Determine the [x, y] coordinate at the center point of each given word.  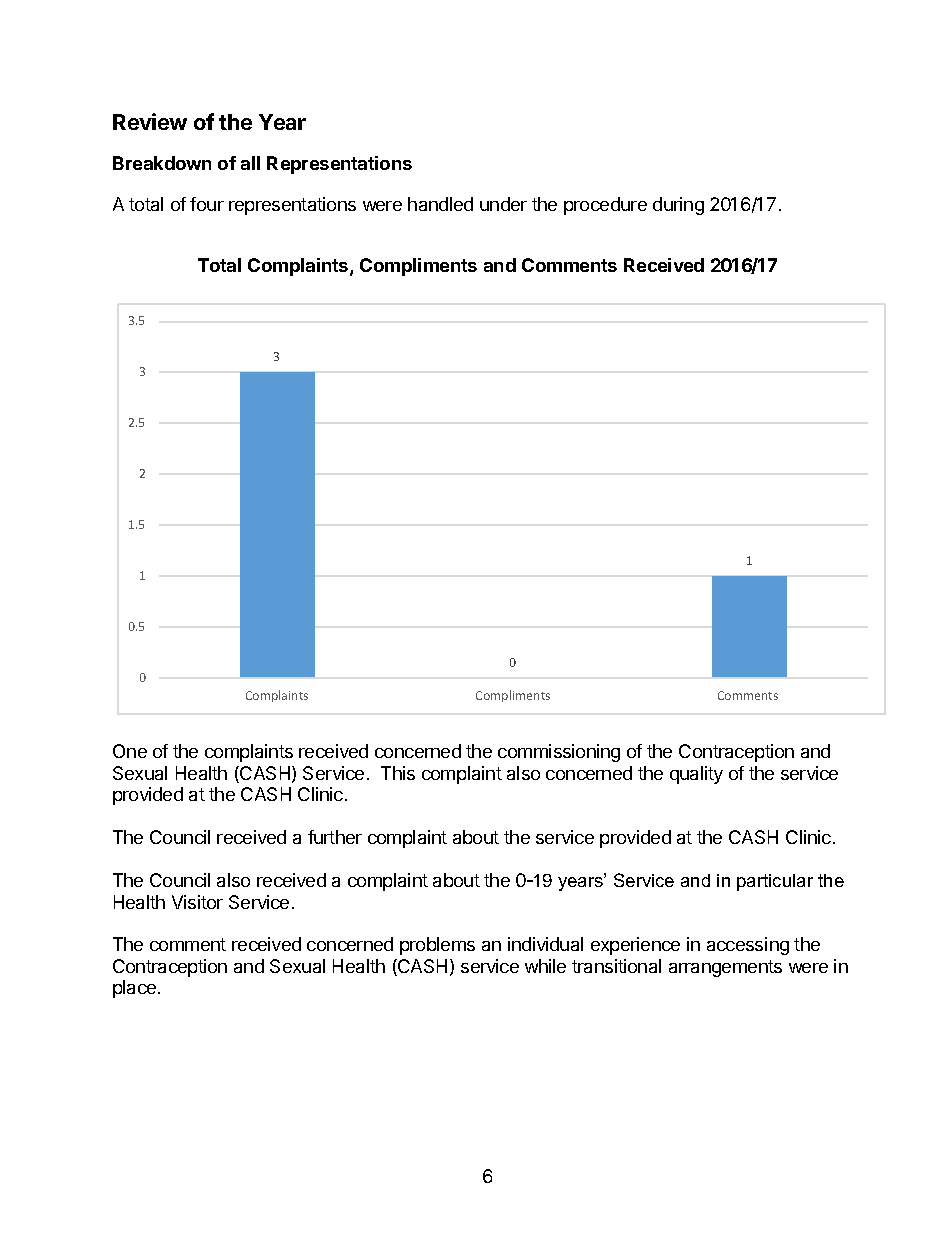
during [678, 206]
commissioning [559, 753]
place [134, 989]
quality [696, 775]
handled [440, 204]
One [130, 751]
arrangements [725, 968]
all [250, 163]
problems [437, 946]
